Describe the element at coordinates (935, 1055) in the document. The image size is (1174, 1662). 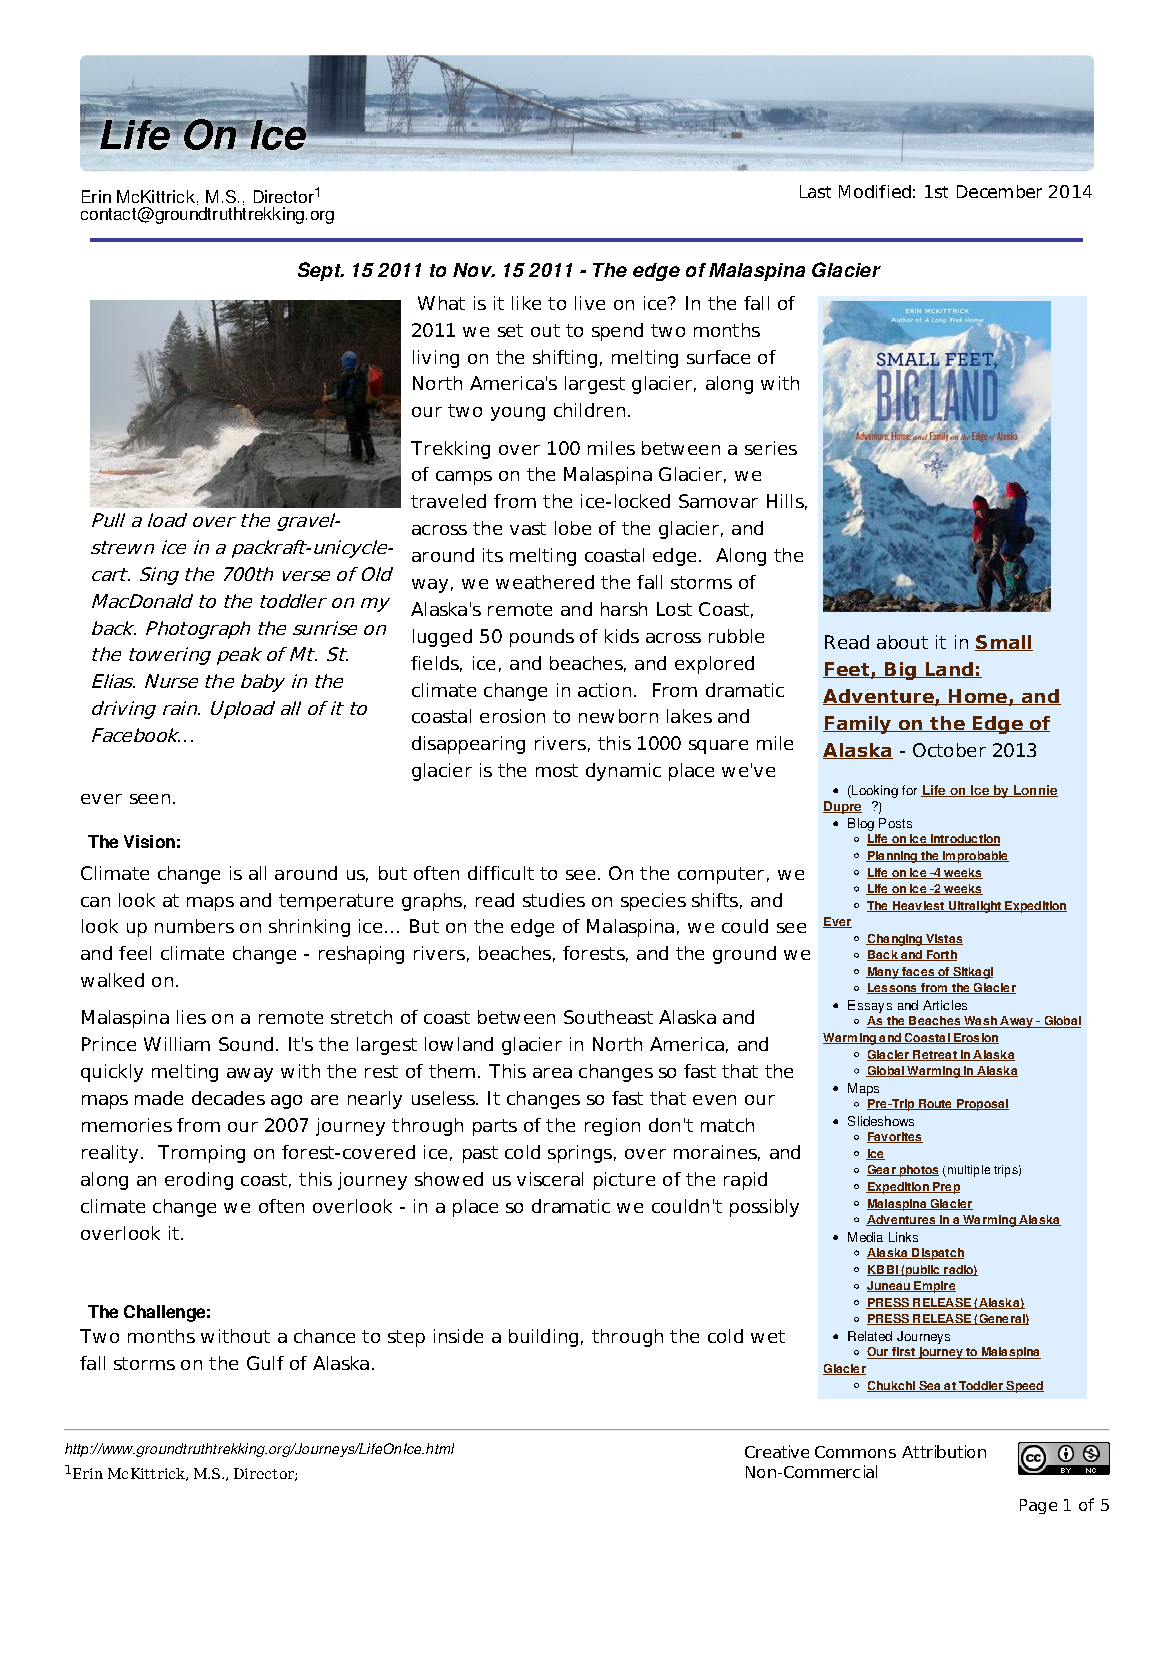
I see `Retreat` at that location.
